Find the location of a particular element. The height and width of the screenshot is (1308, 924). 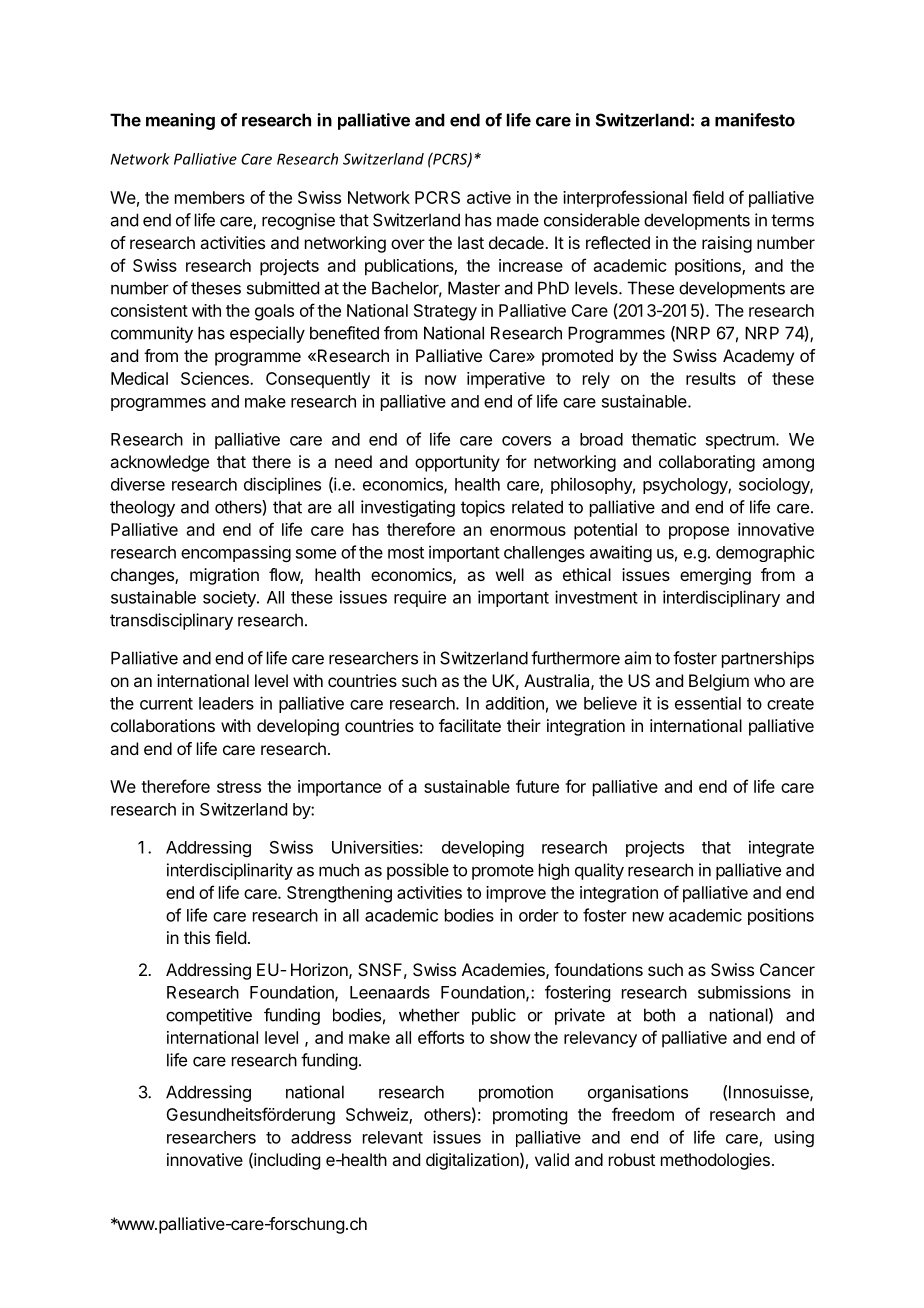

future is located at coordinates (537, 786).
